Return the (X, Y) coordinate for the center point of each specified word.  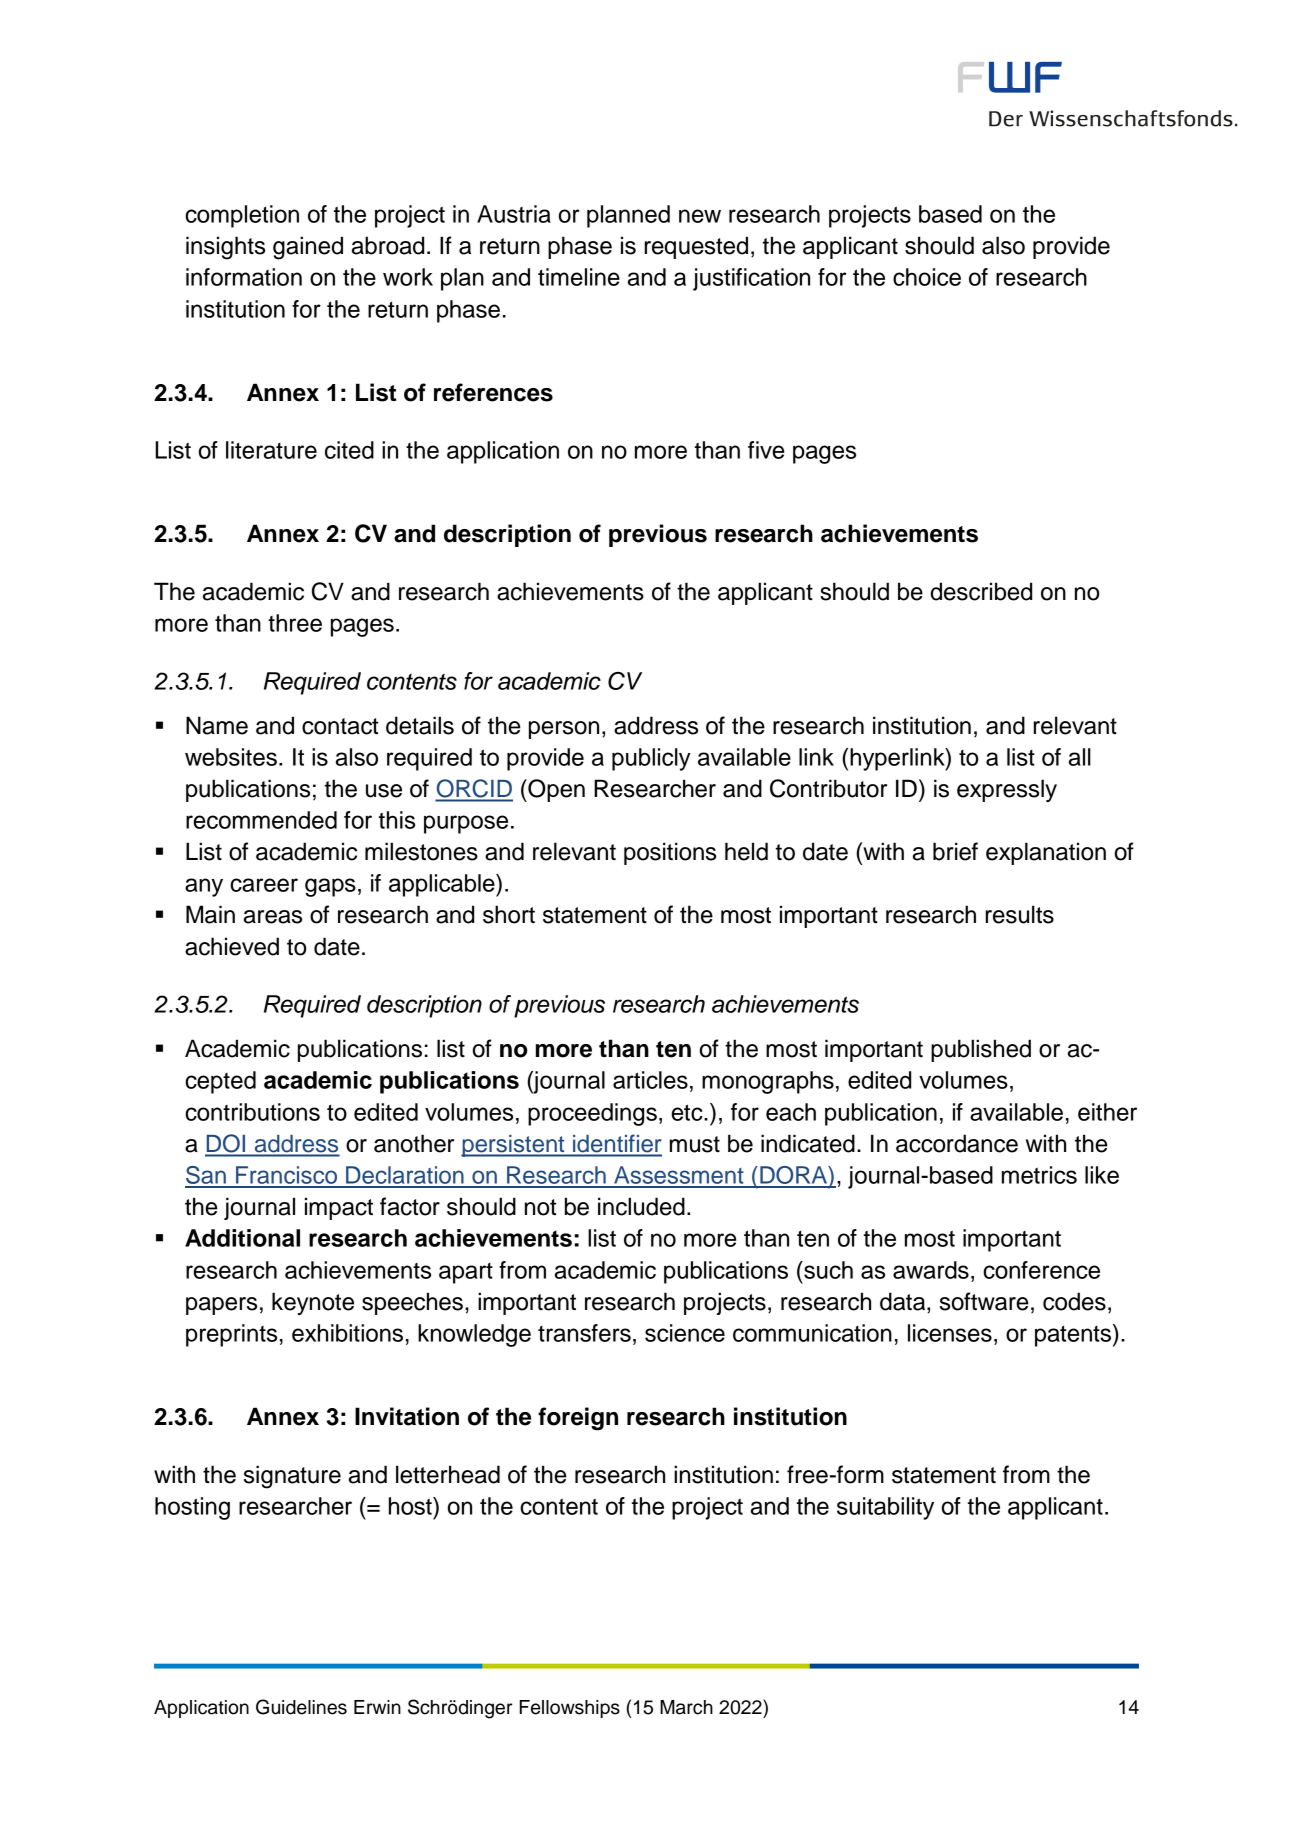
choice (927, 277)
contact (340, 726)
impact (339, 1208)
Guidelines (301, 1707)
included (641, 1206)
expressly (1007, 790)
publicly (651, 759)
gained (308, 248)
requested (696, 247)
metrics (1039, 1175)
